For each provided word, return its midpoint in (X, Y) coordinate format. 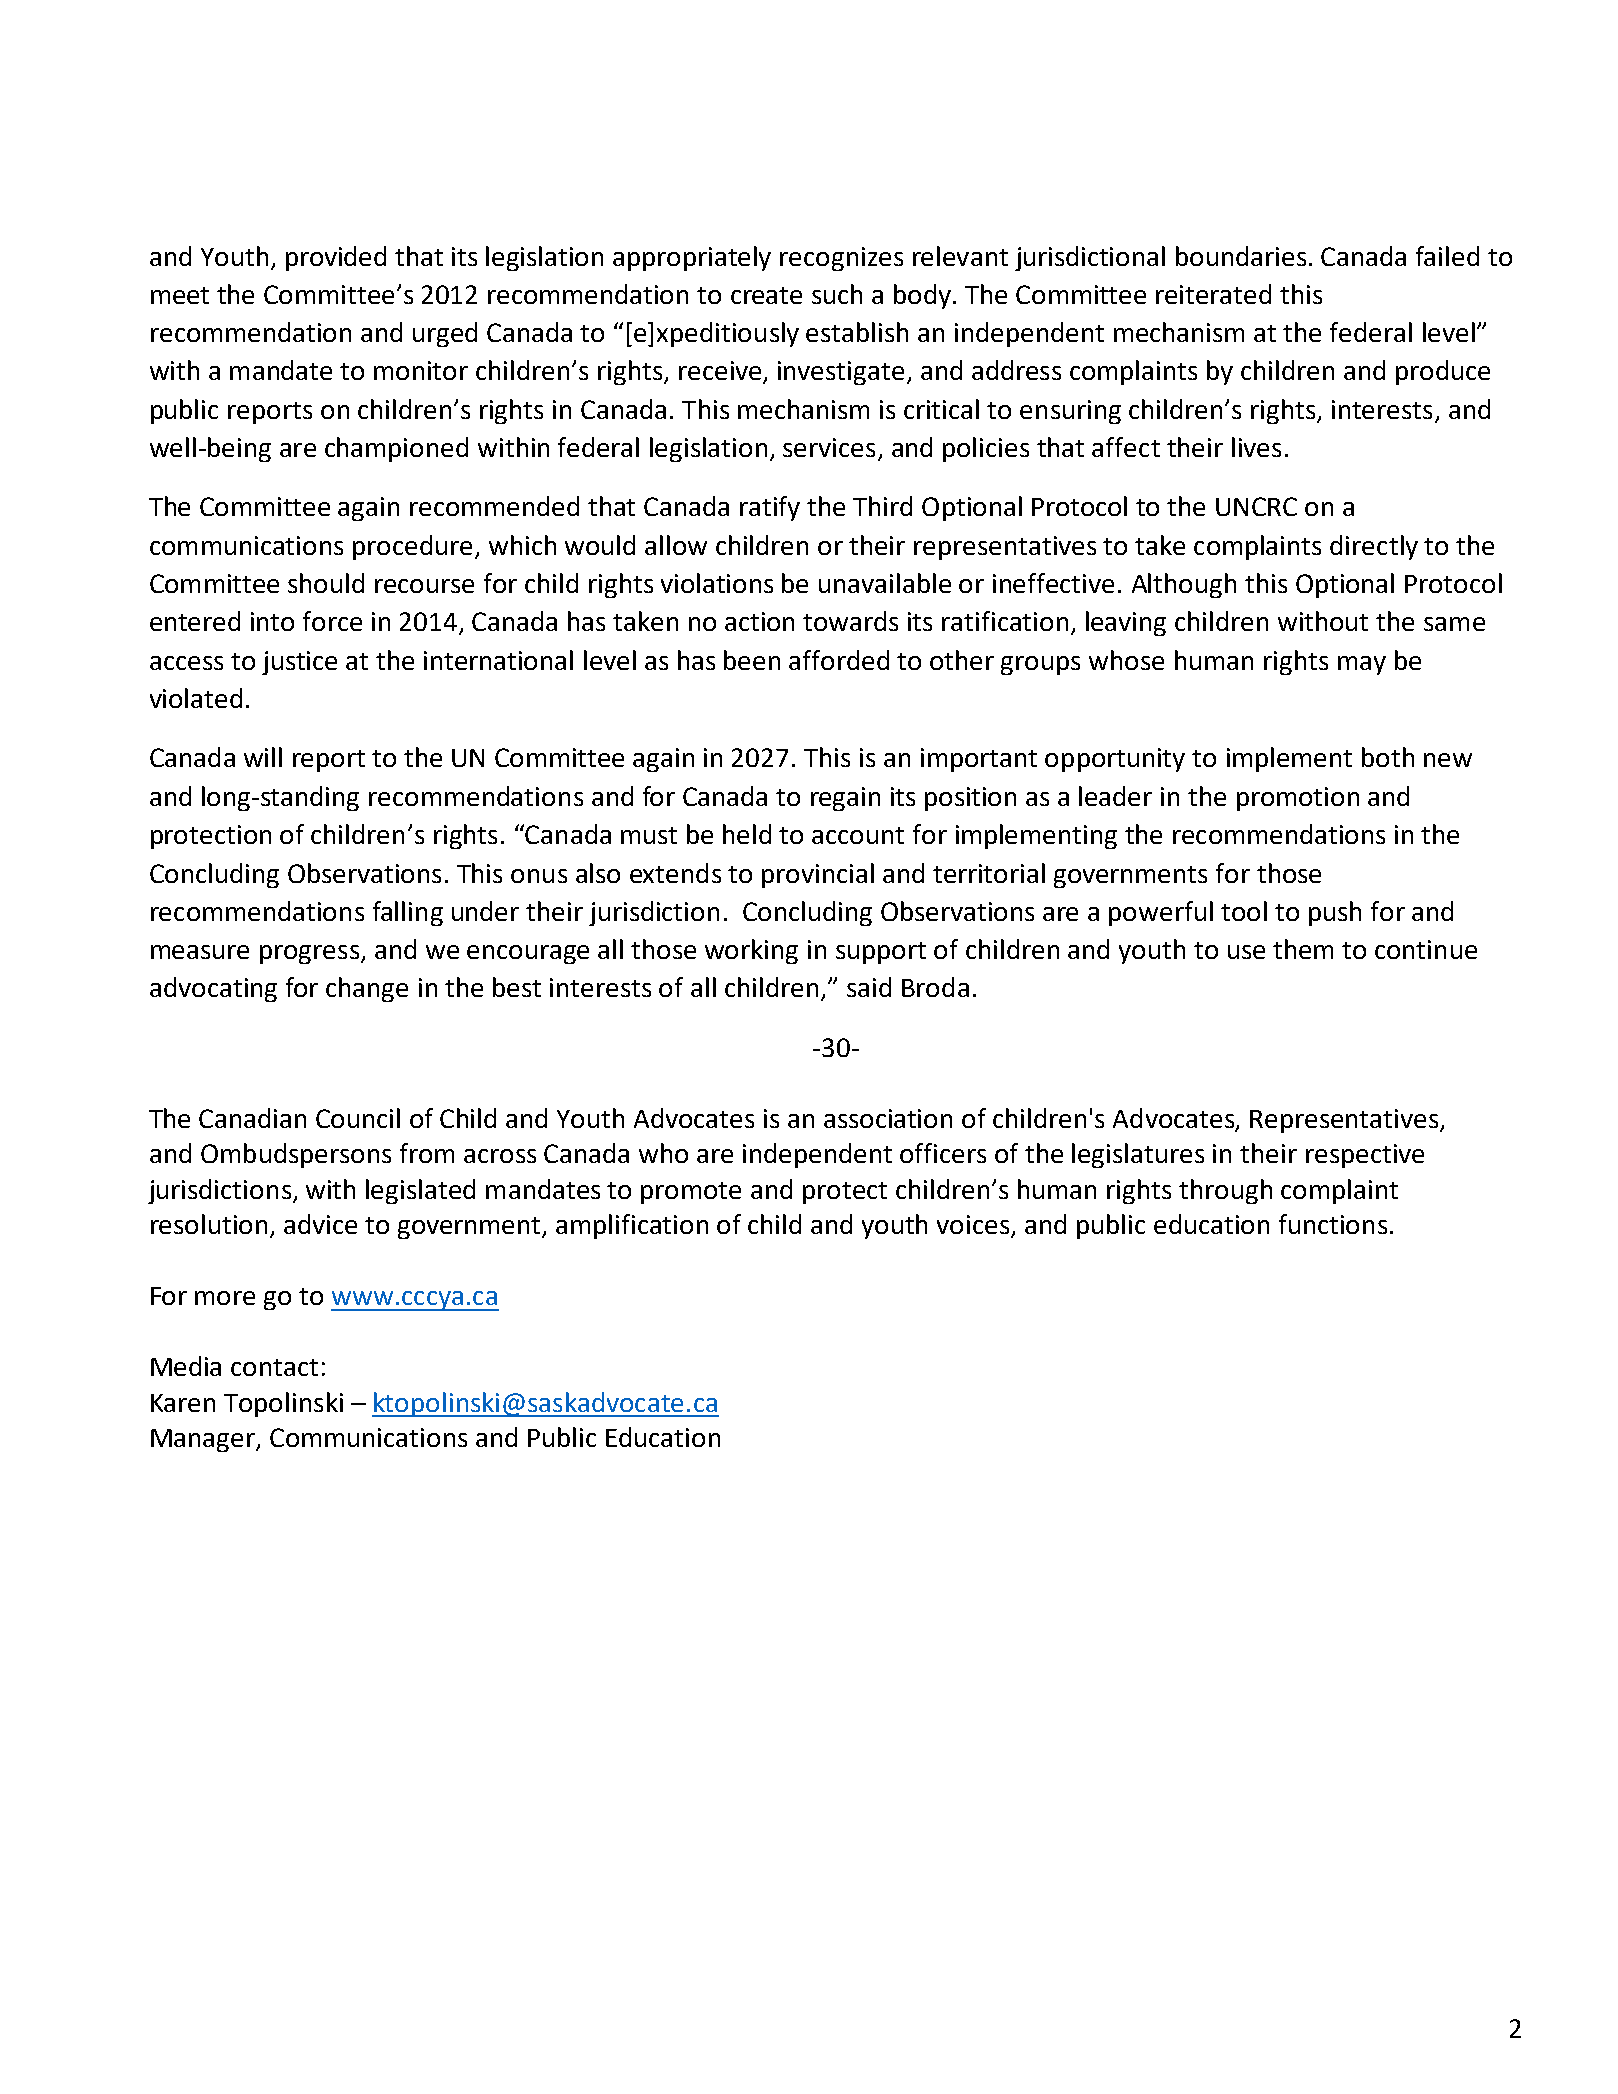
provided (336, 258)
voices (974, 1226)
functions (1333, 1224)
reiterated (1213, 294)
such (837, 294)
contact (274, 1367)
